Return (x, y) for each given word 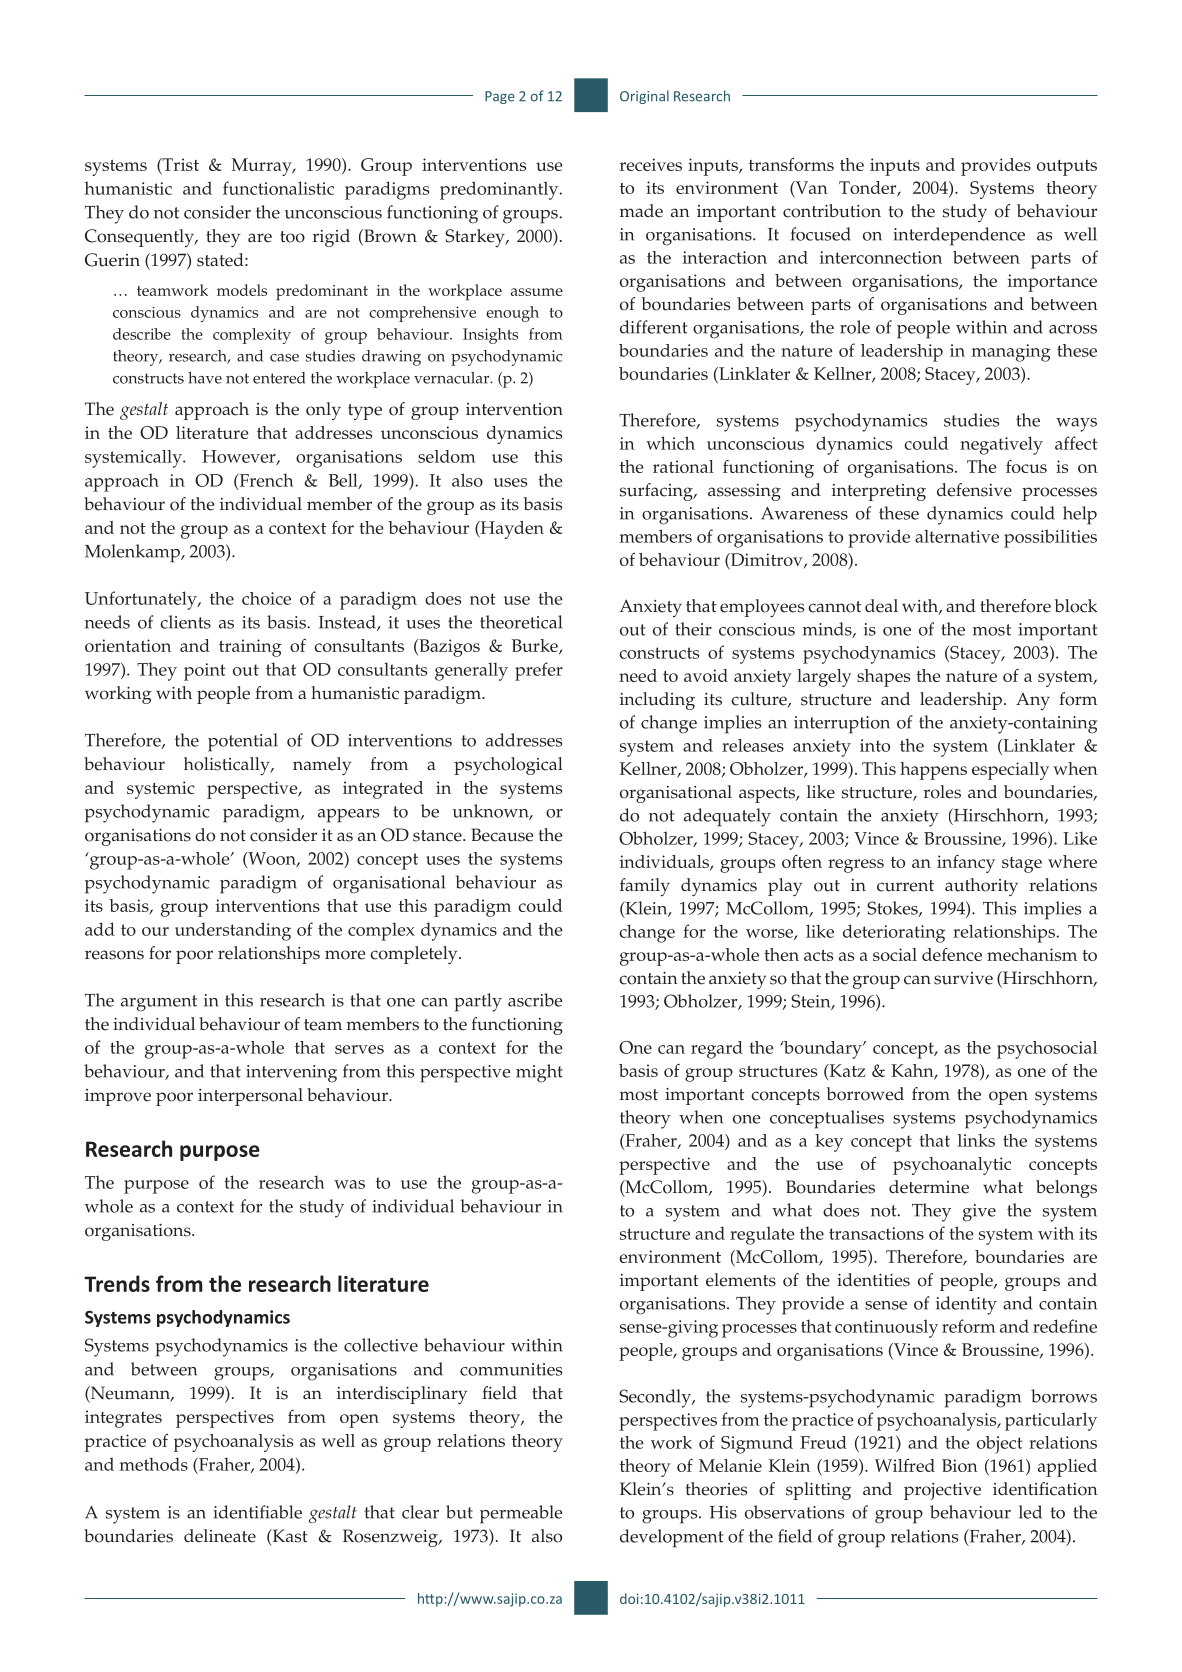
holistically (228, 766)
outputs (1067, 168)
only (323, 411)
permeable (521, 1514)
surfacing (657, 492)
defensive (974, 490)
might (539, 1073)
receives (651, 164)
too (292, 237)
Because (502, 835)
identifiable (257, 1512)
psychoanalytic (952, 1166)
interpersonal (250, 1097)
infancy (966, 864)
